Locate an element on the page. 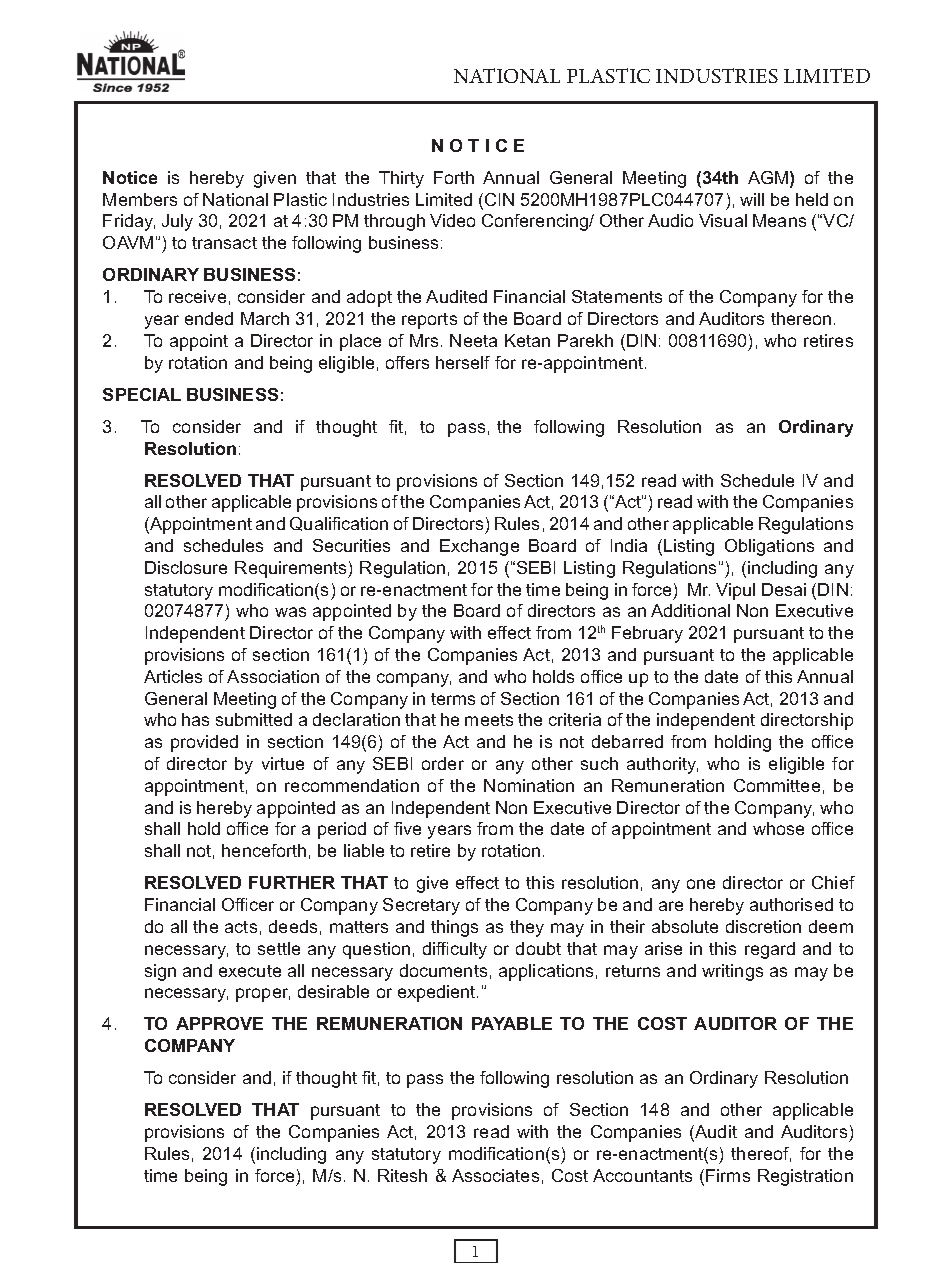 The image size is (952, 1287). things is located at coordinates (454, 928).
